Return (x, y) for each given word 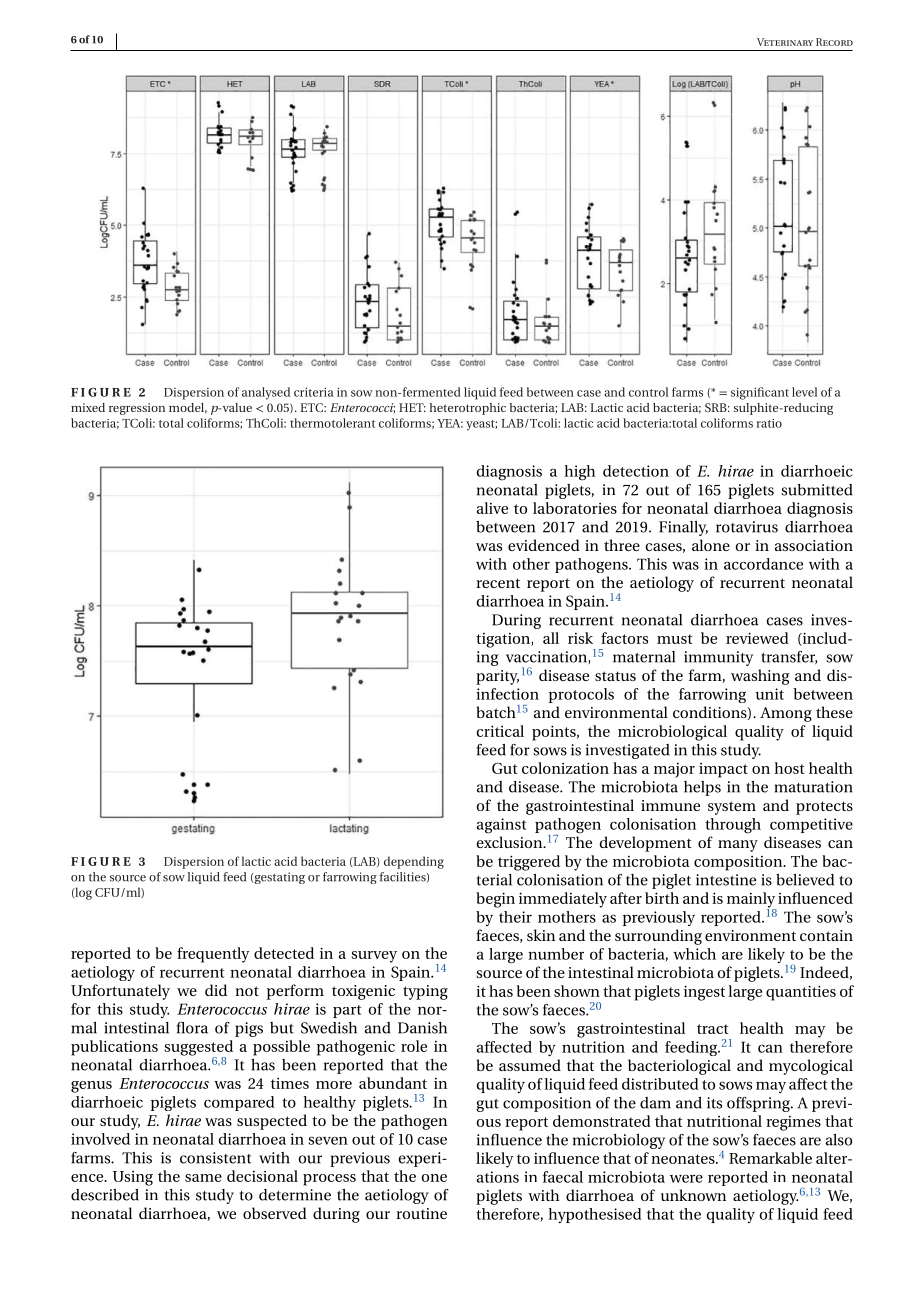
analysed (266, 393)
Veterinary (785, 42)
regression (137, 409)
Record (834, 42)
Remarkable (770, 1158)
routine (421, 1213)
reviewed (757, 638)
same (203, 1178)
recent (498, 583)
